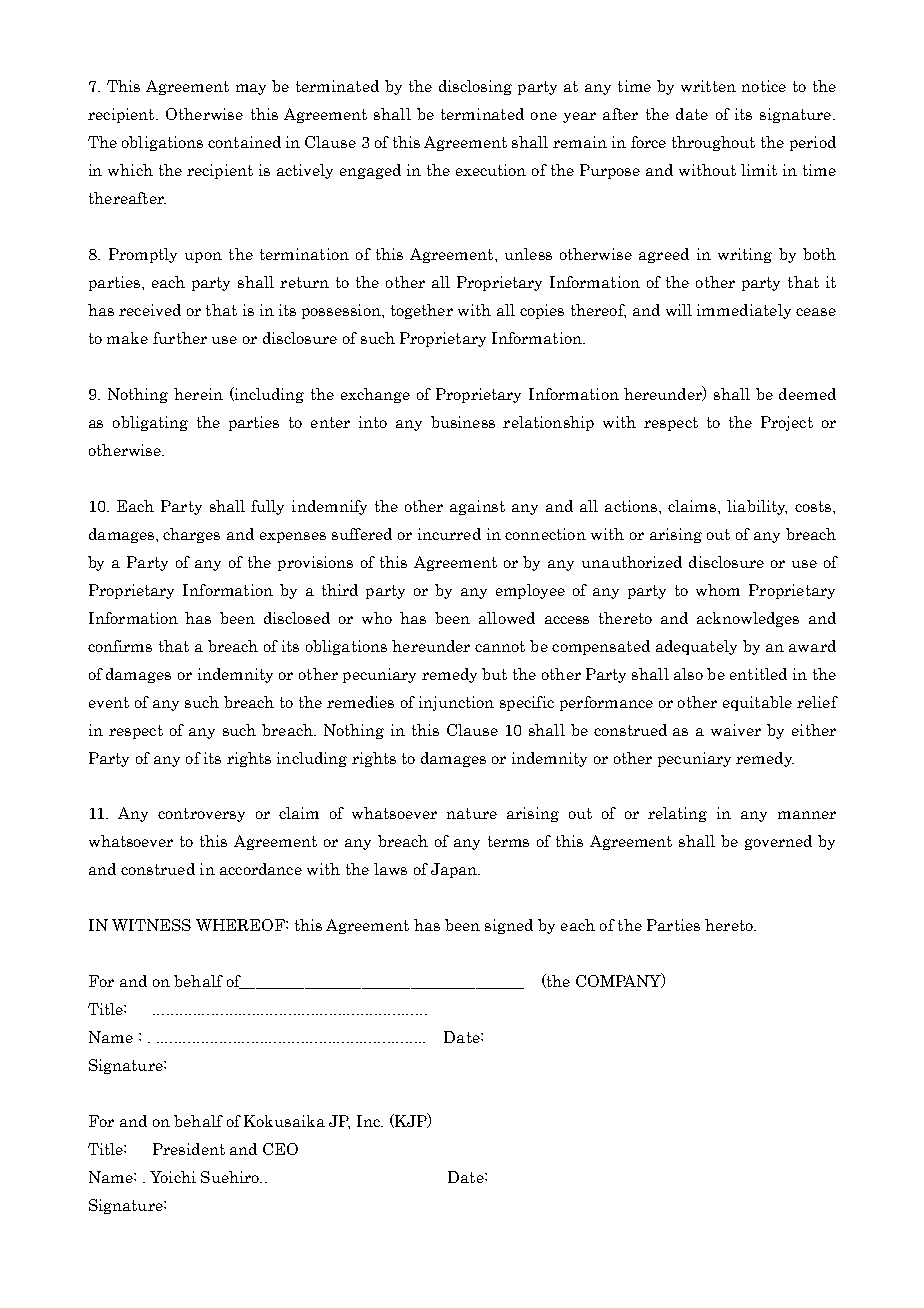 This document has height=1308, width=924. Describe the element at coordinates (500, 646) in the document. I see `cannot` at that location.
